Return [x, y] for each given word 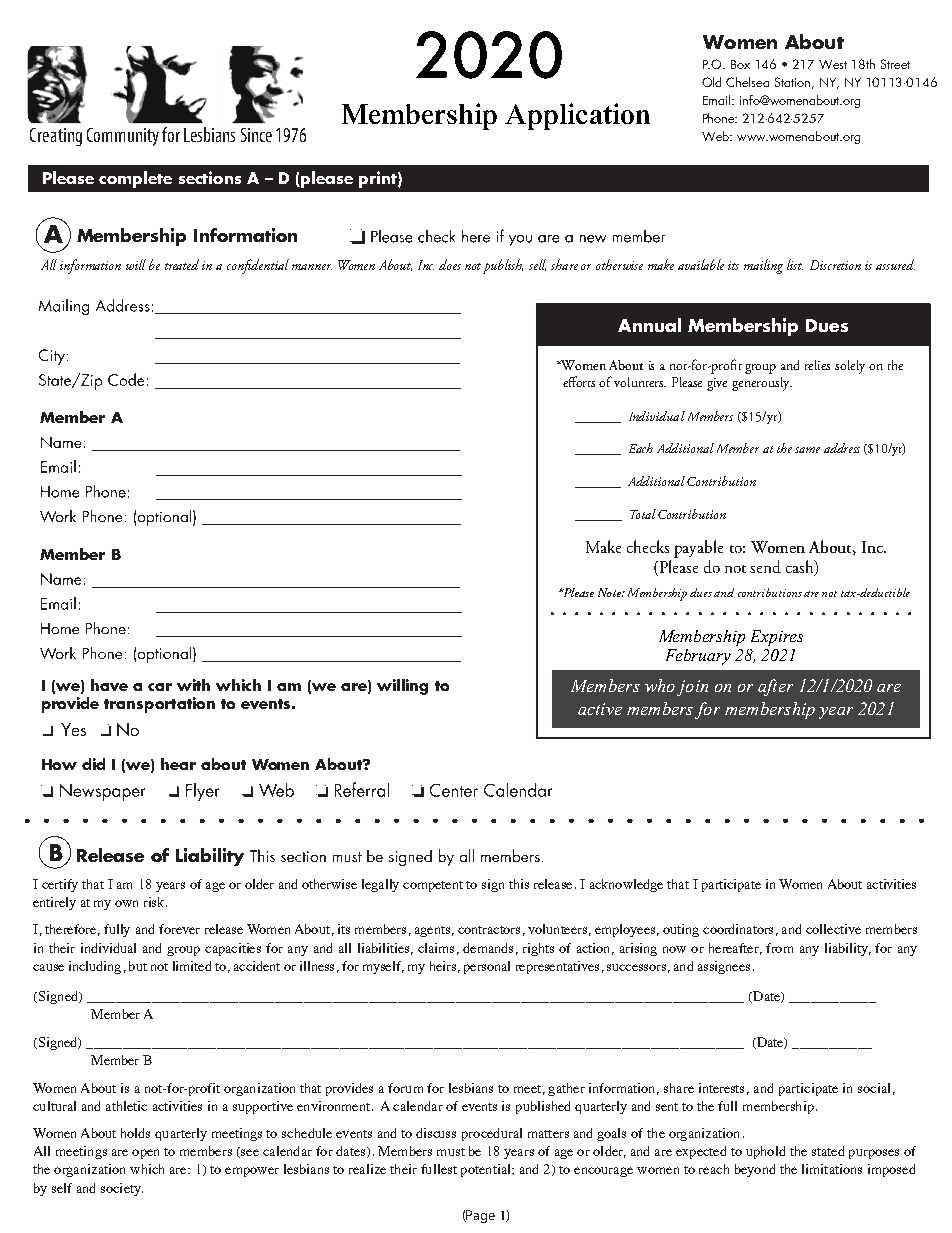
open [145, 1154]
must [451, 1152]
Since [256, 135]
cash [801, 568]
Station [792, 82]
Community [123, 137]
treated [182, 264]
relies [817, 365]
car [160, 687]
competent [433, 886]
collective [833, 929]
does [450, 264]
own [126, 903]
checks [648, 546]
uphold [765, 1152]
